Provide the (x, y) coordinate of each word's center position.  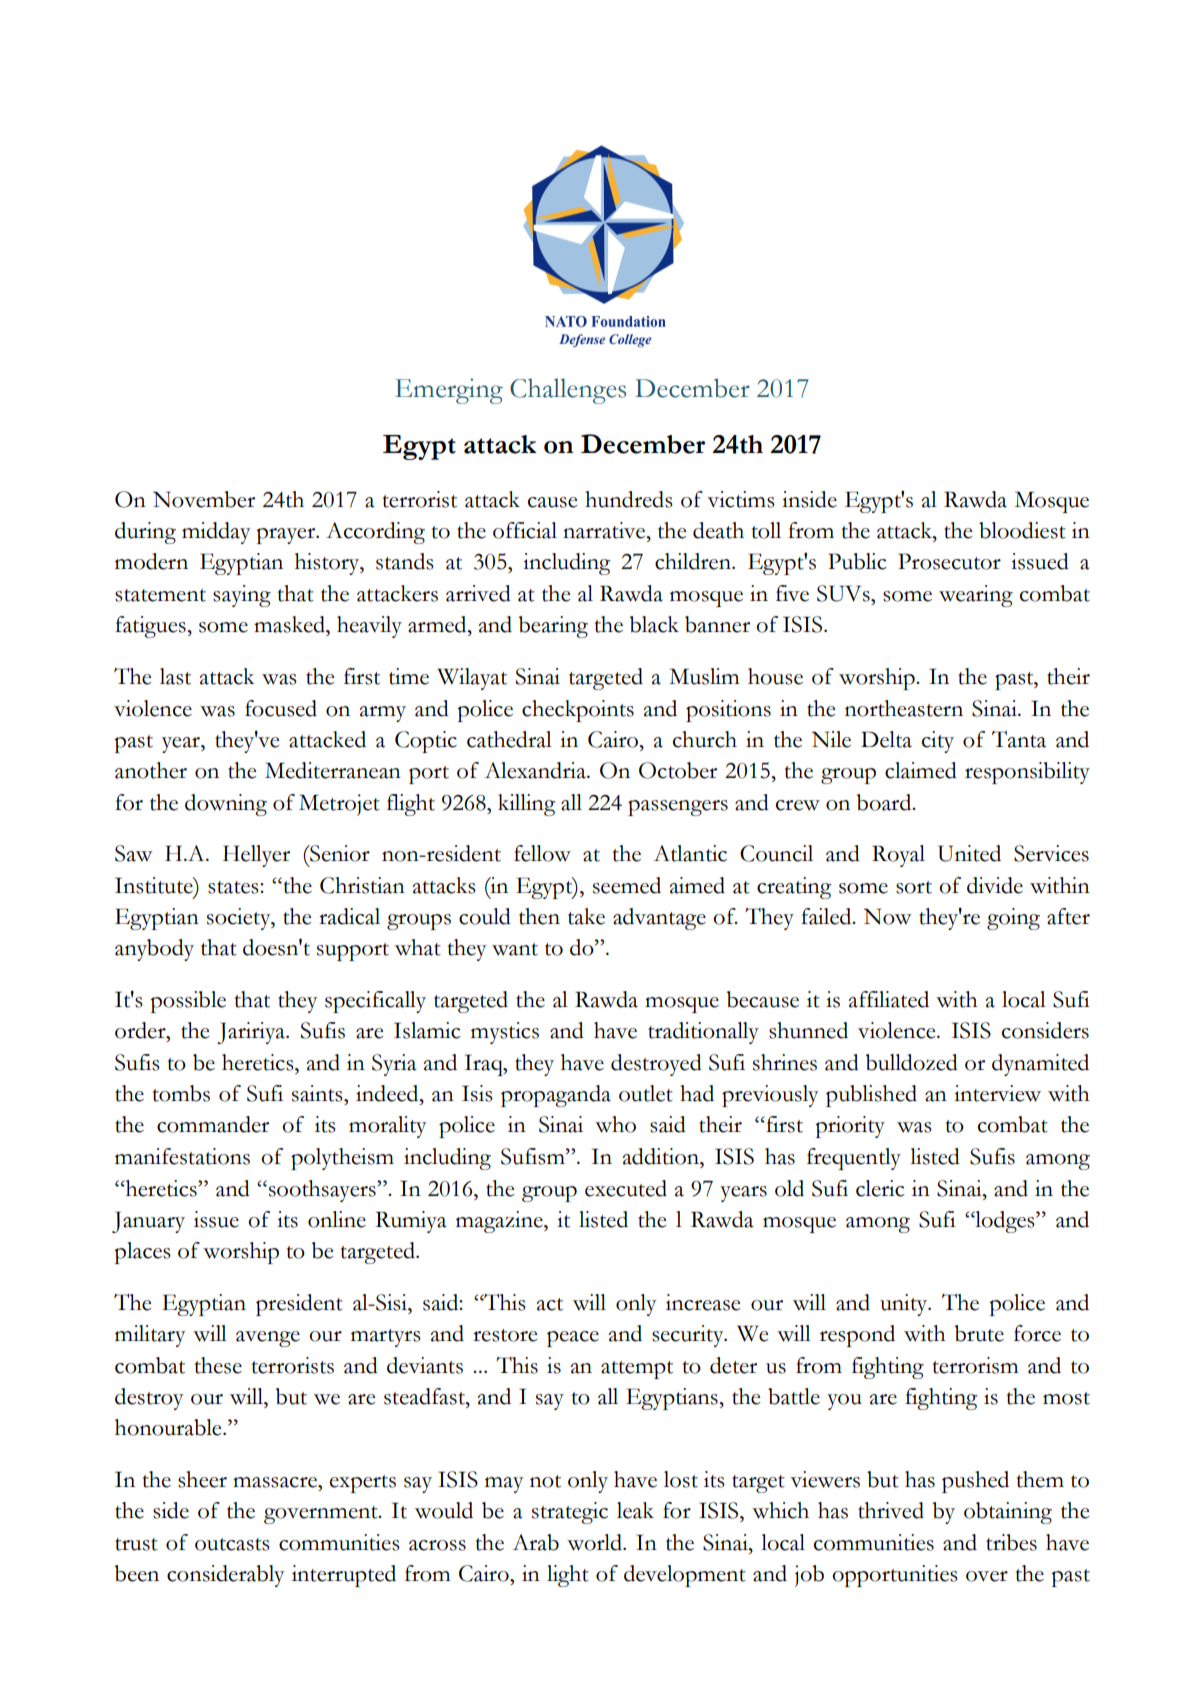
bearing (553, 627)
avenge (268, 1339)
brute (979, 1333)
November (204, 499)
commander (213, 1124)
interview (997, 1093)
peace (573, 1339)
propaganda (556, 1096)
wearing (976, 596)
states (234, 887)
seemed (627, 885)
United (969, 853)
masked (290, 624)
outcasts (232, 1544)
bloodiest (1022, 530)
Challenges (568, 391)
